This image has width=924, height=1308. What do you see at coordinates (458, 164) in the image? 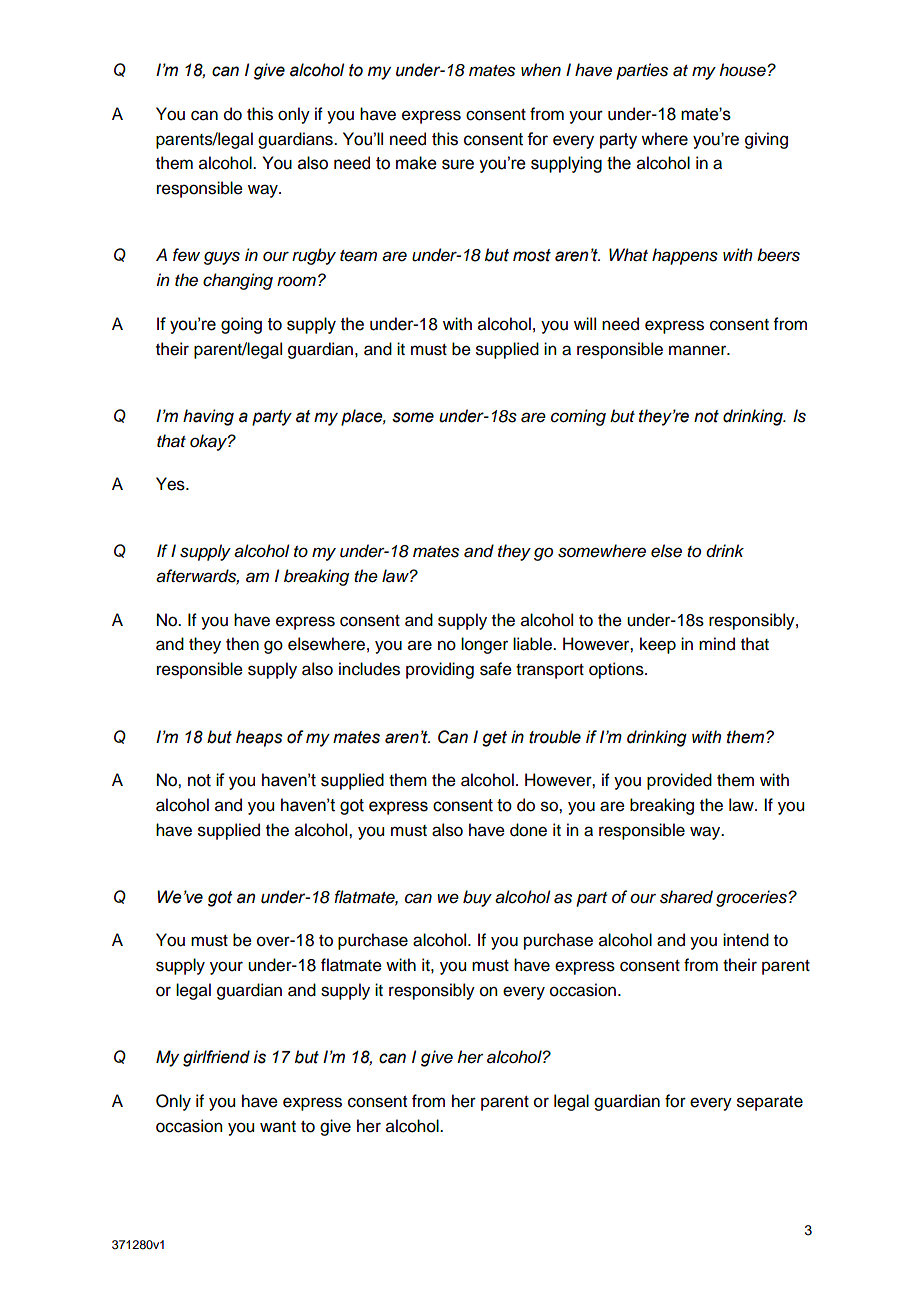
I see `sure` at bounding box center [458, 164].
